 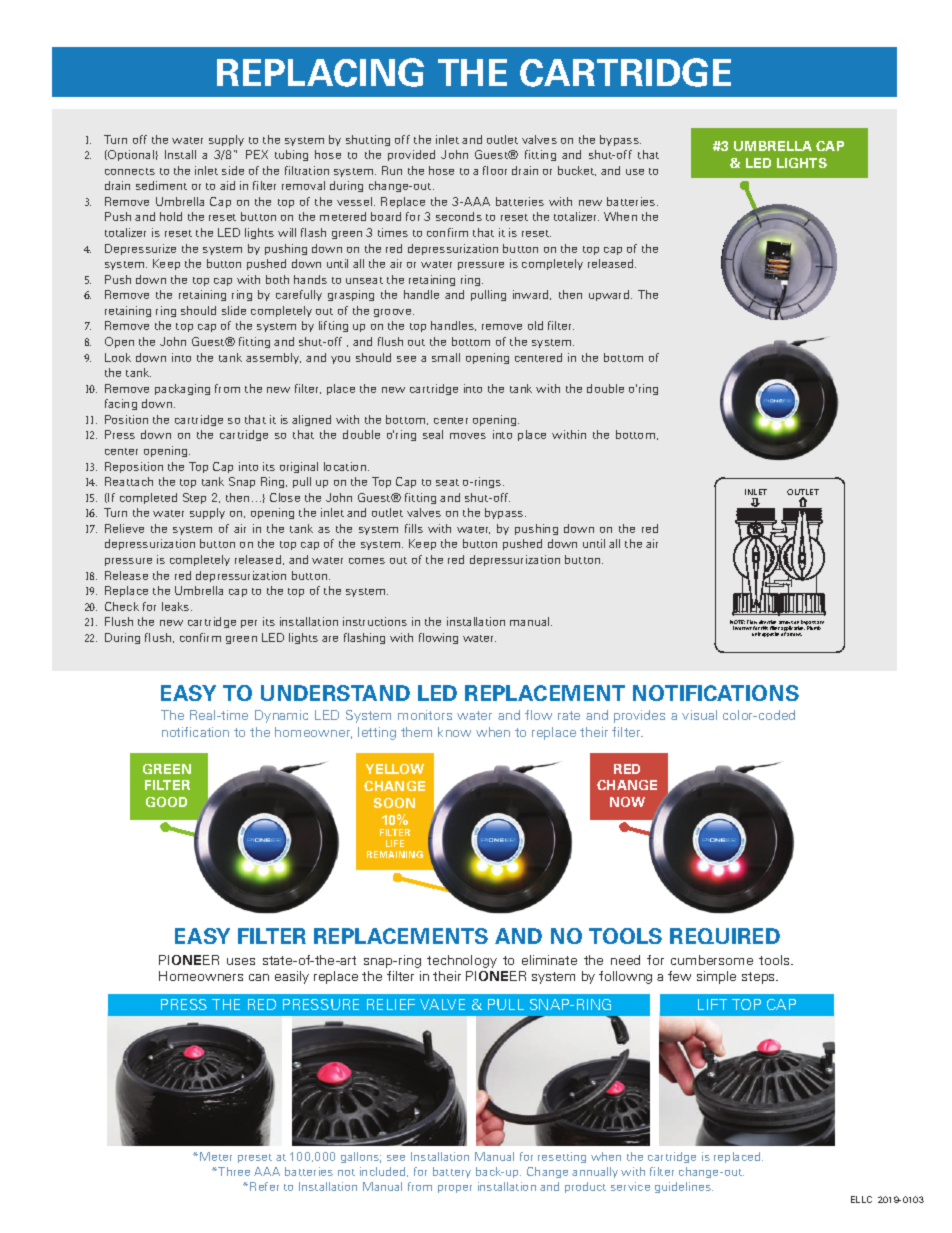 I want to click on PEX, so click(x=257, y=154).
